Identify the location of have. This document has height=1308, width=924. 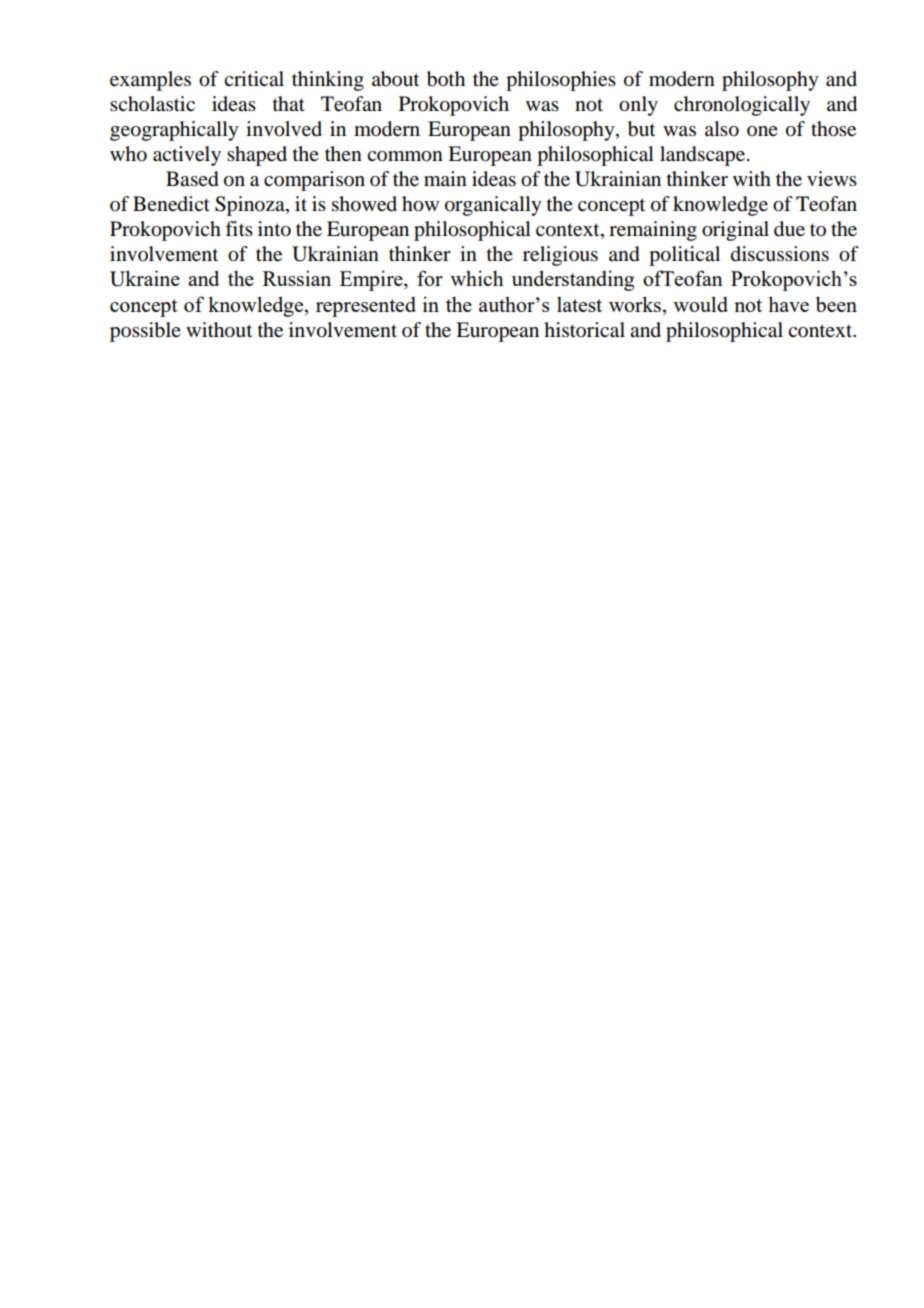
(788, 304).
